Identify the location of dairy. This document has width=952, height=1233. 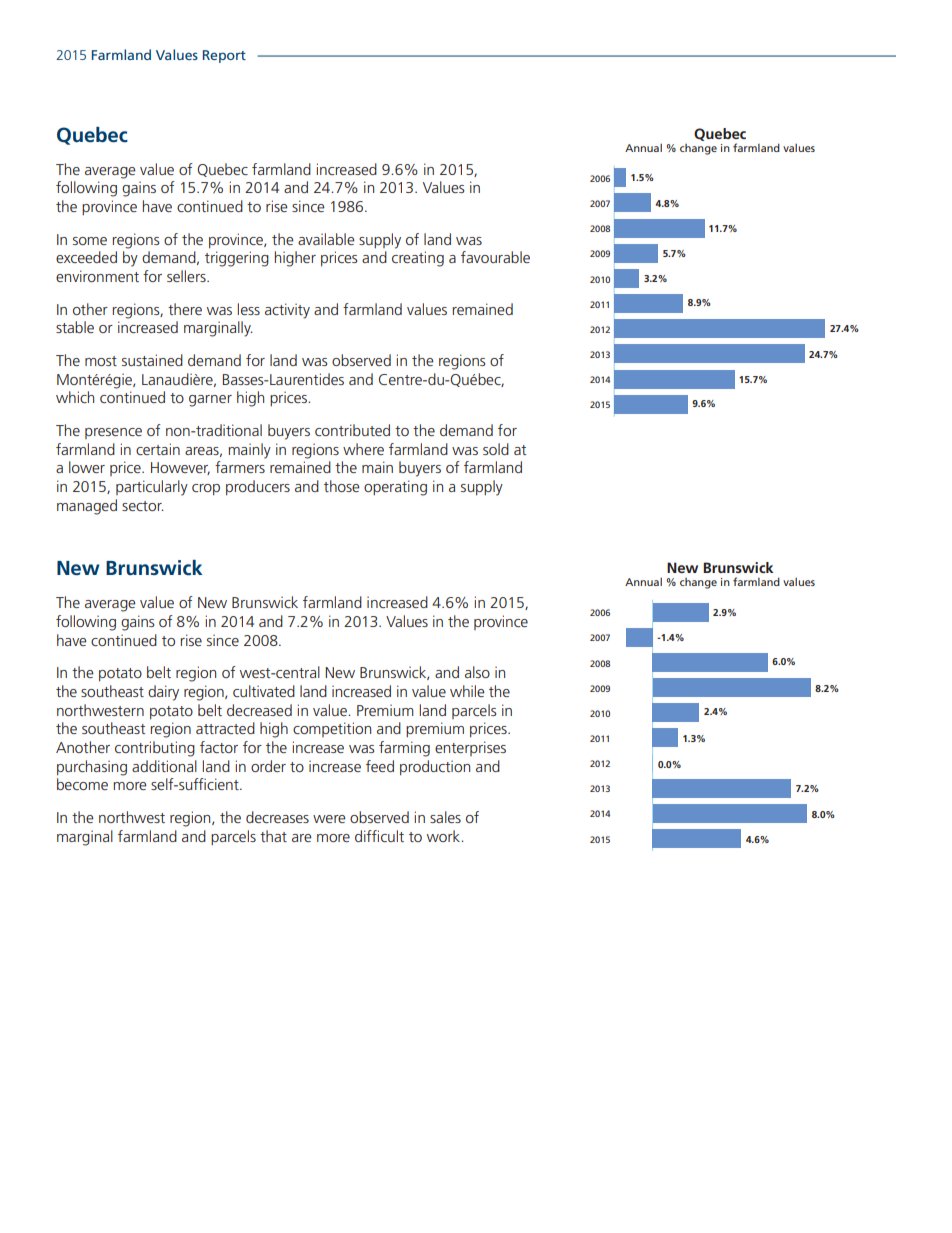
(163, 693).
